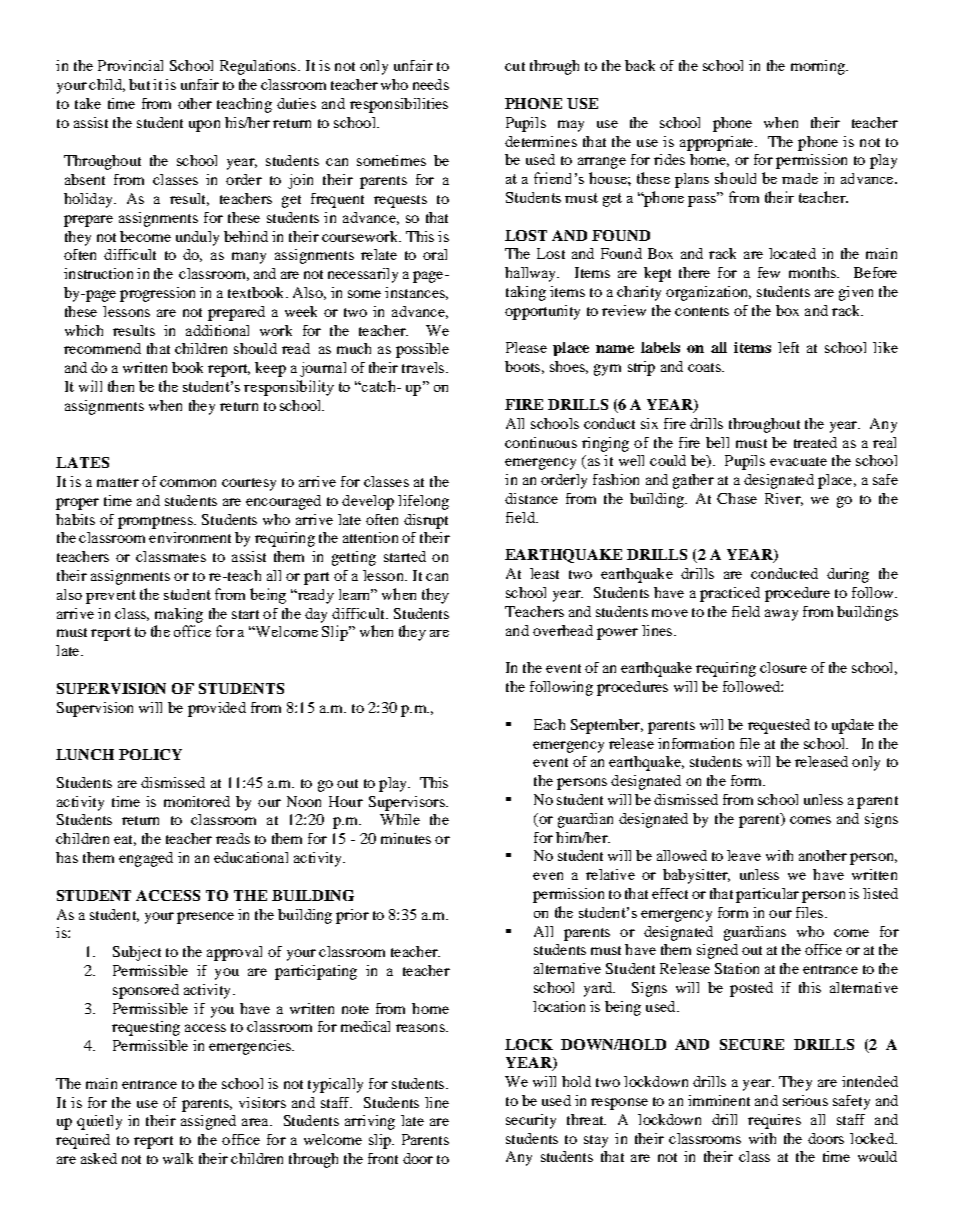 The height and width of the screenshot is (1232, 954). Describe the element at coordinates (779, 726) in the screenshot. I see `requested` at that location.
